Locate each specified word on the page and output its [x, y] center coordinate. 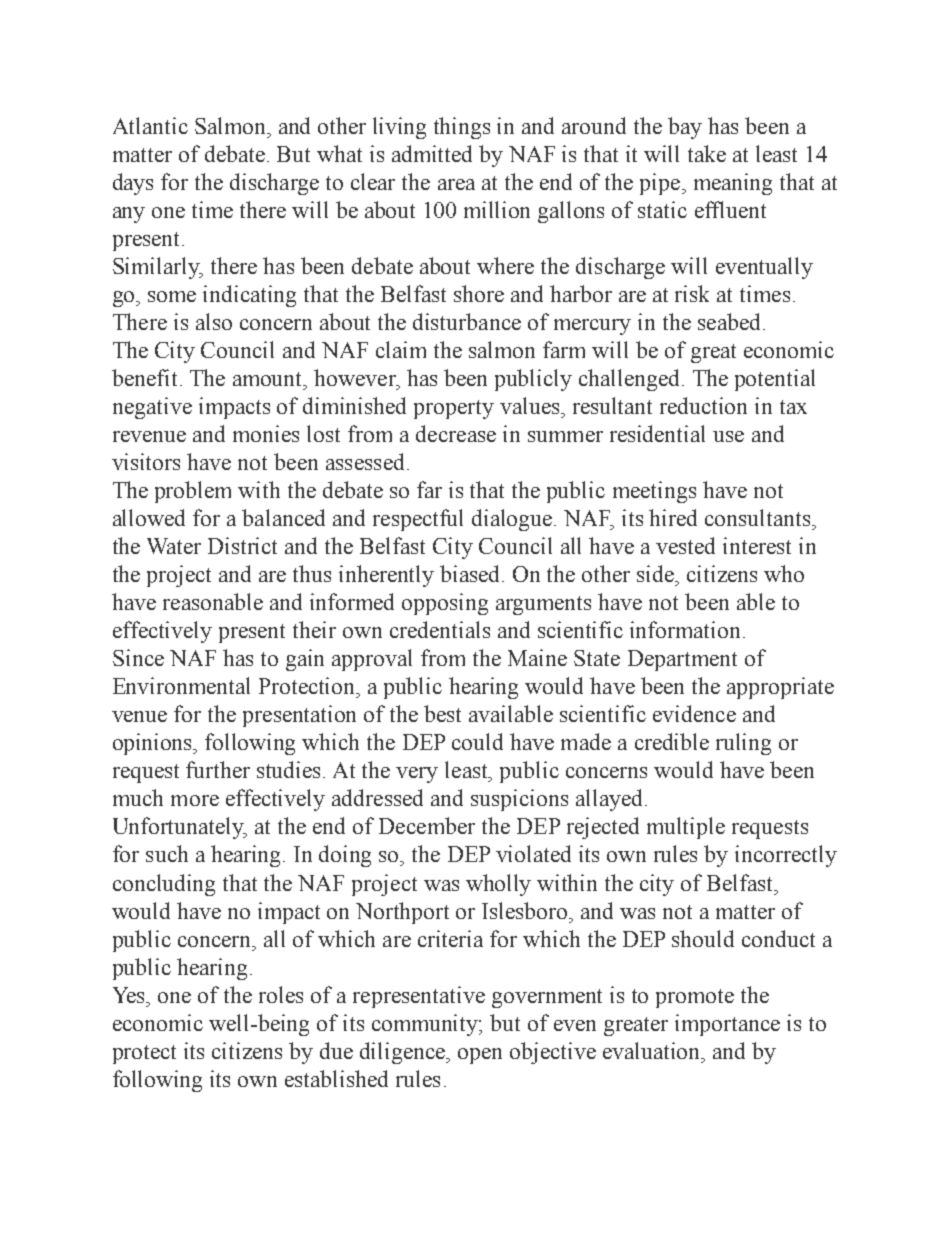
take [707, 153]
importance [727, 1025]
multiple [686, 828]
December [427, 825]
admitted [432, 153]
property [454, 409]
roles [281, 994]
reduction [703, 405]
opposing [445, 604]
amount [269, 379]
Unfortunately [180, 828]
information [687, 629]
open [480, 1056]
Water [174, 546]
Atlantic [150, 125]
